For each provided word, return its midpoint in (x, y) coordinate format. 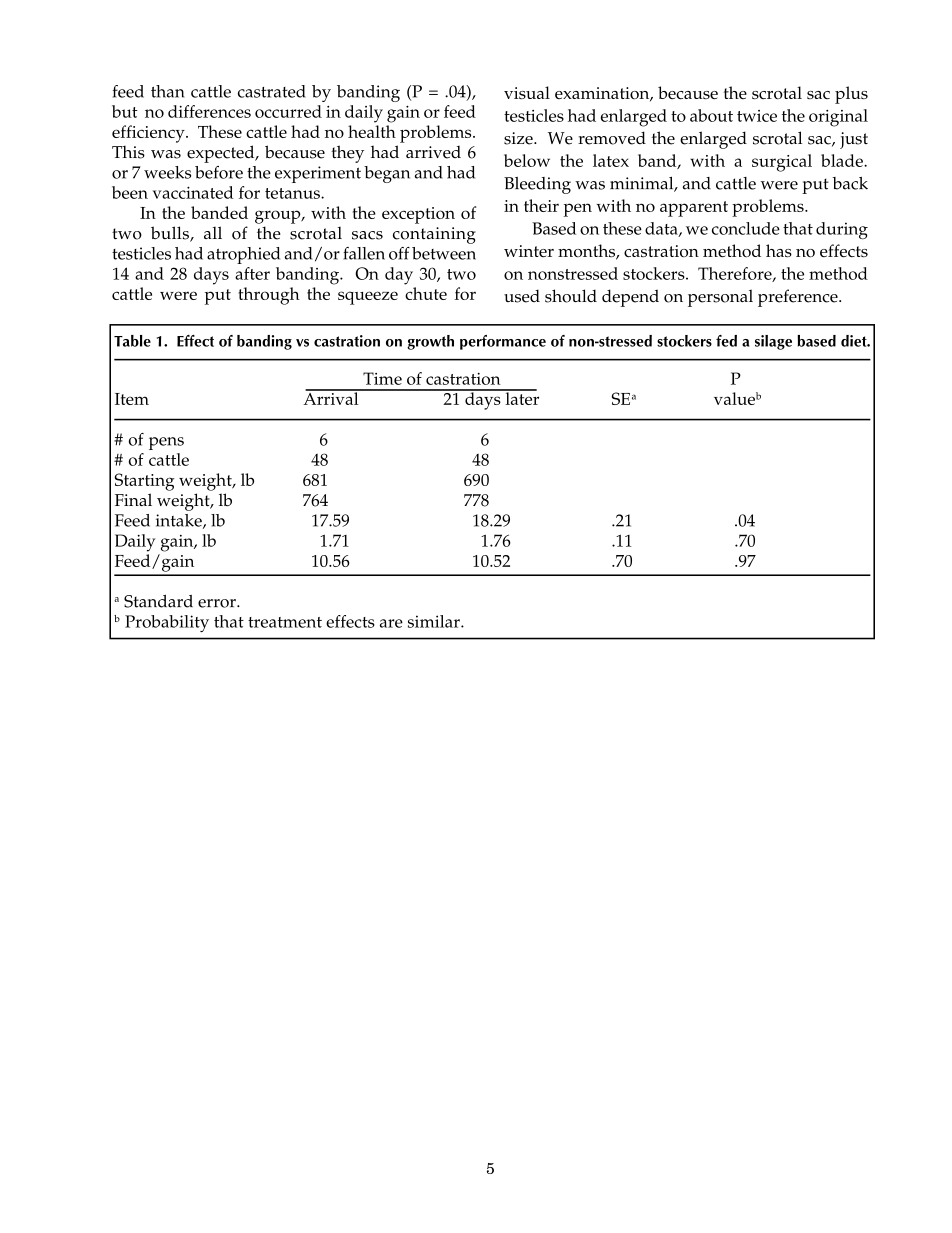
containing (434, 235)
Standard (158, 601)
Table (132, 341)
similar (435, 621)
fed (726, 341)
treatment (285, 622)
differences (209, 111)
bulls (171, 234)
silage (773, 342)
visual (527, 93)
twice (757, 116)
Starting (145, 482)
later (521, 397)
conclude (746, 228)
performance (503, 342)
